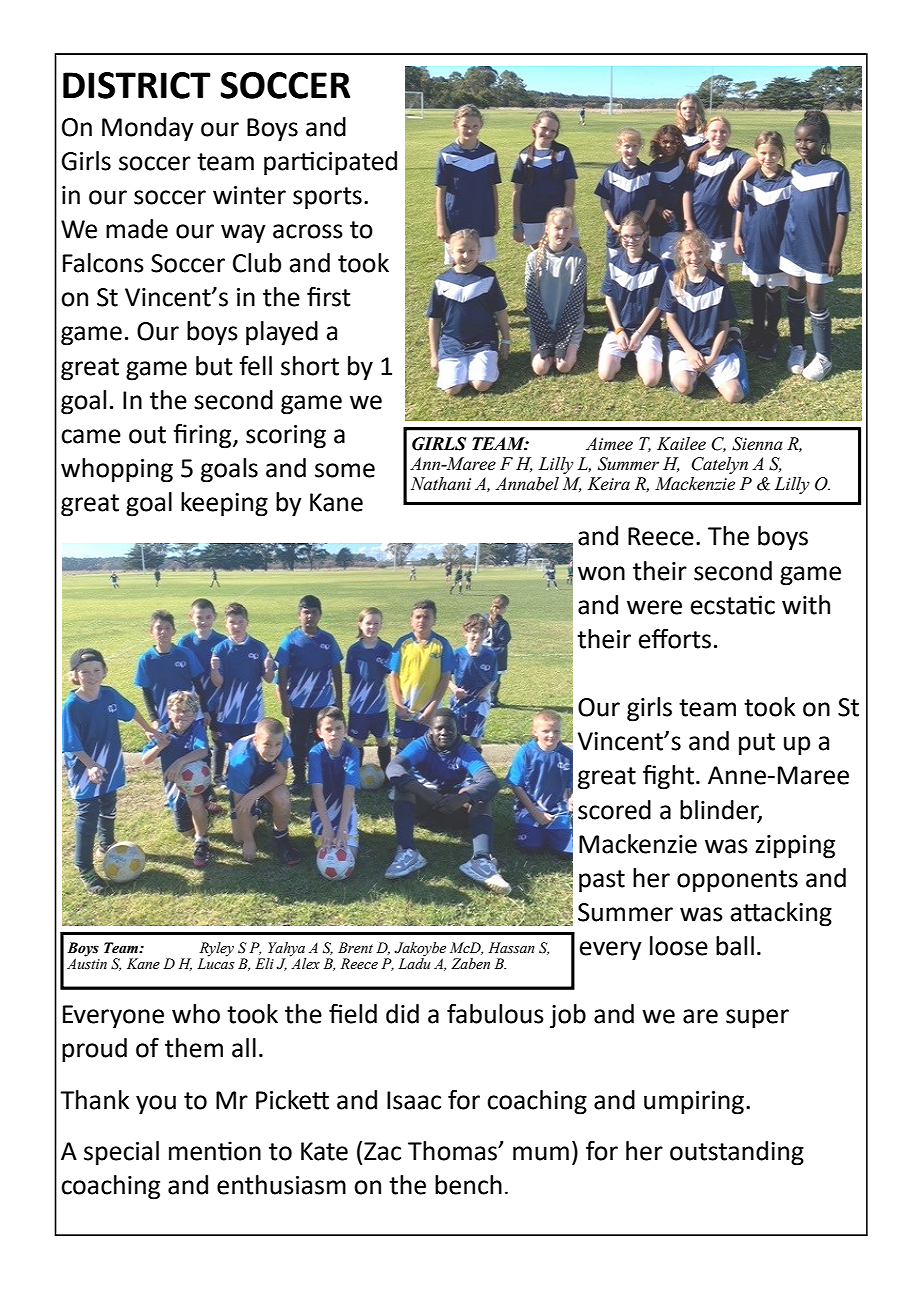 Image resolution: width=924 pixels, height=1308 pixels. What do you see at coordinates (330, 163) in the page?
I see `participated` at bounding box center [330, 163].
